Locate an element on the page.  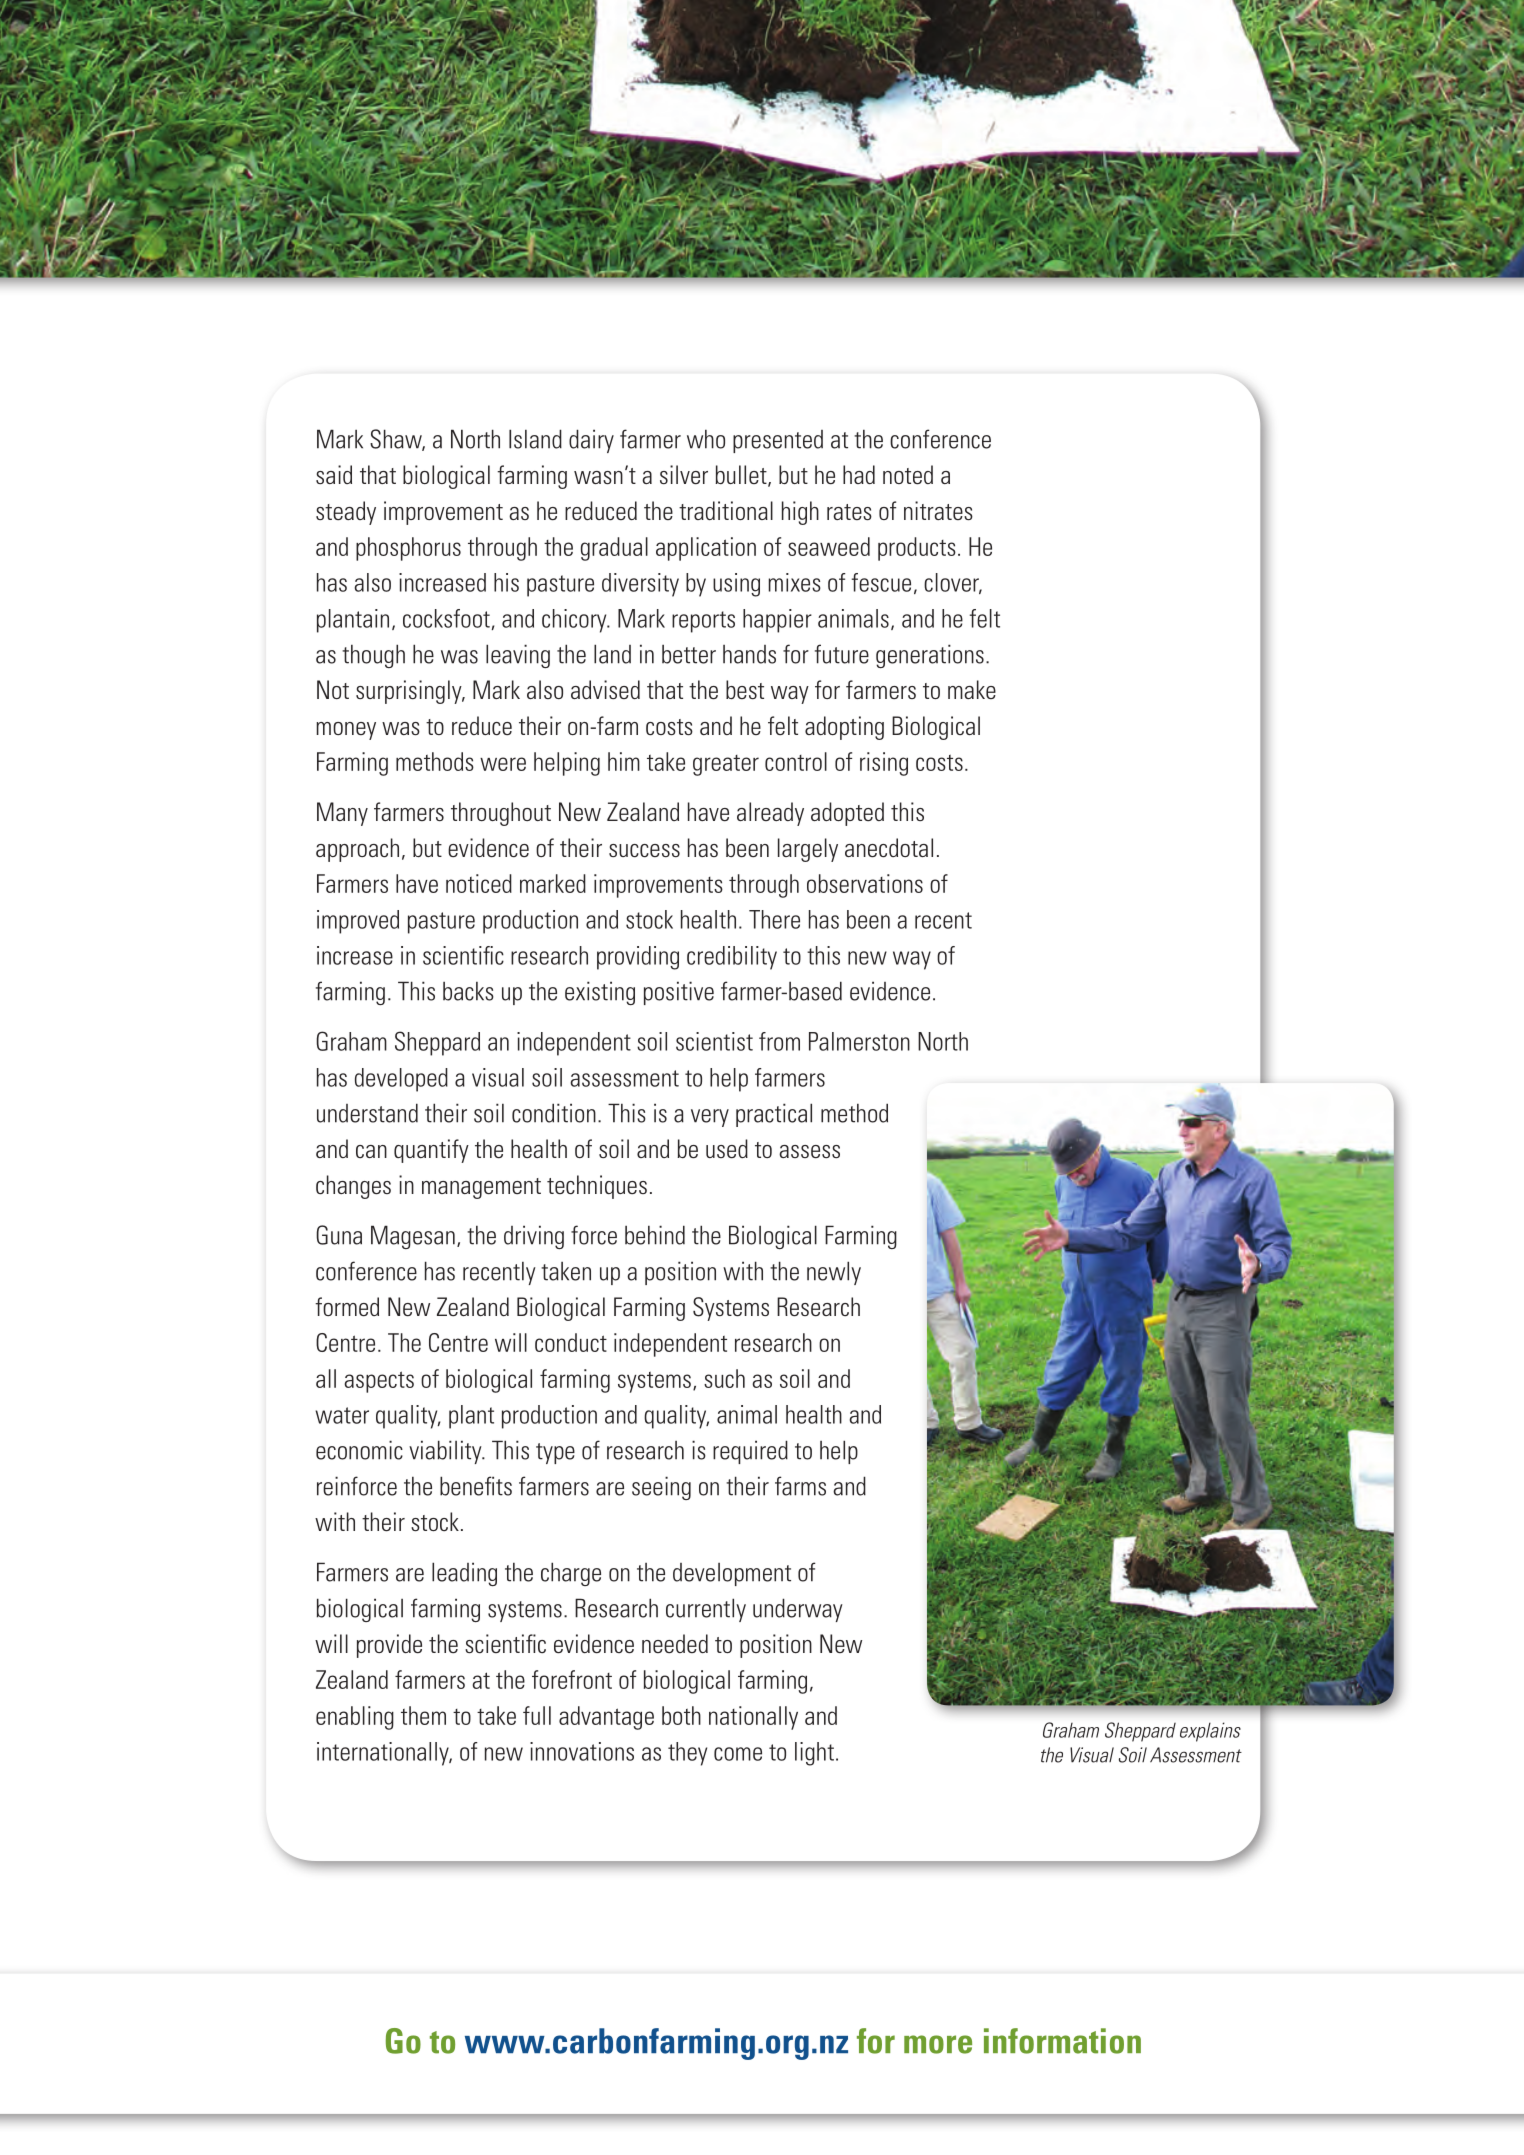
more is located at coordinates (938, 2044).
